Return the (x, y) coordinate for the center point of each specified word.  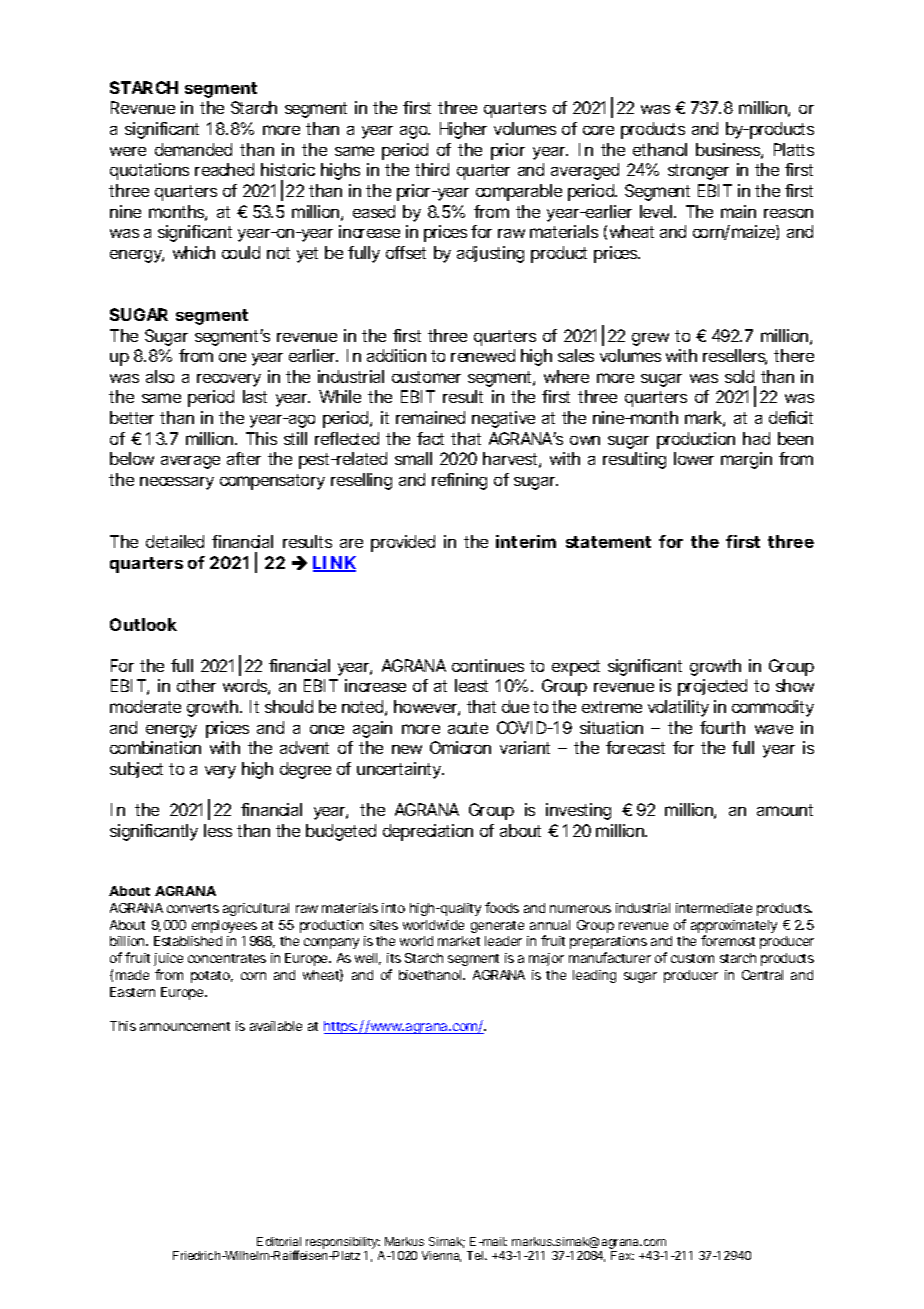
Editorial (279, 1241)
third (432, 169)
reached (224, 169)
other (196, 685)
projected (712, 687)
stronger (698, 172)
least (471, 685)
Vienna (441, 1256)
